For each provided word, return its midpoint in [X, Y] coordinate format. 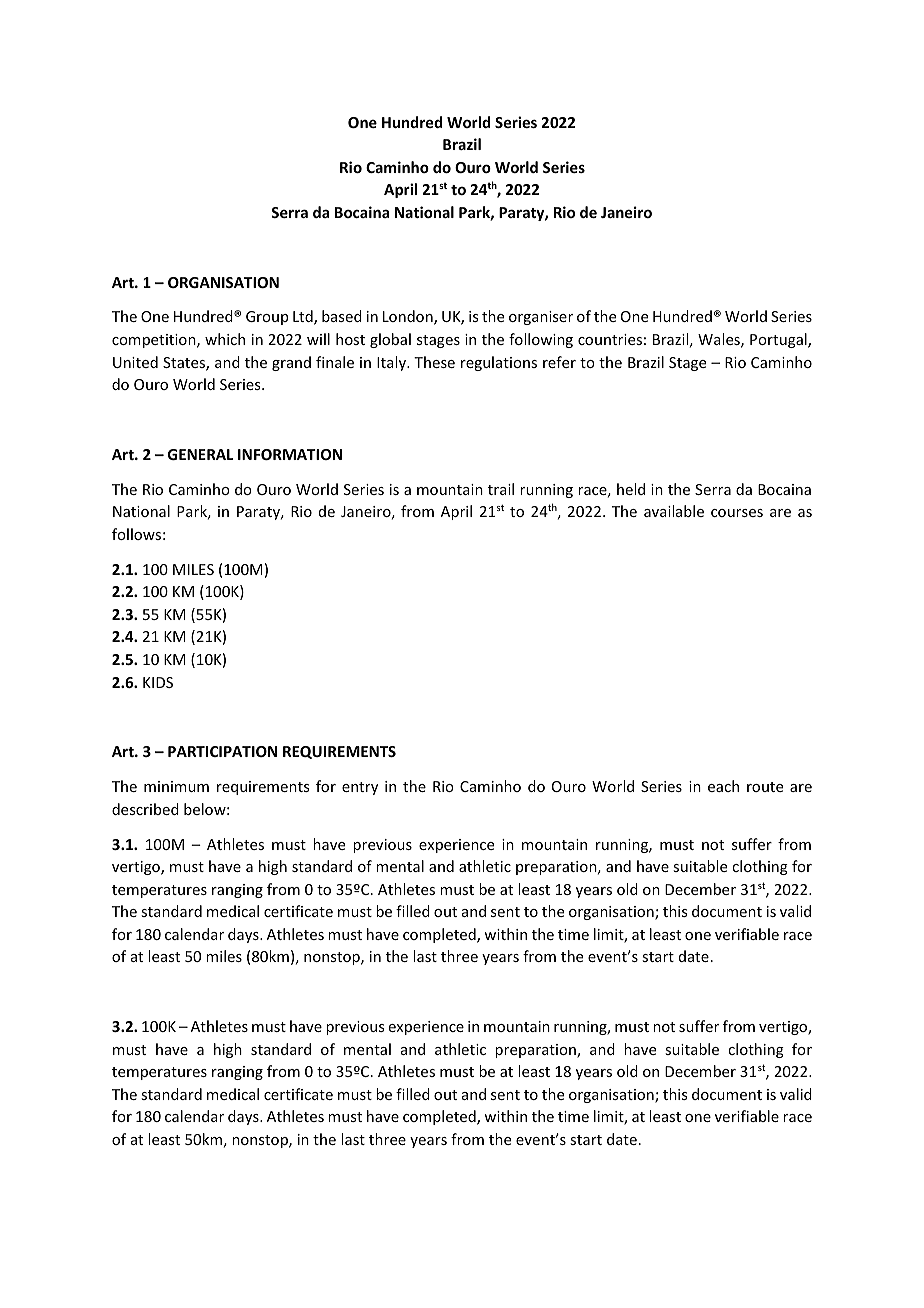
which [225, 339]
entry [360, 788]
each [723, 786]
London [409, 317]
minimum [176, 786]
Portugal [779, 340]
